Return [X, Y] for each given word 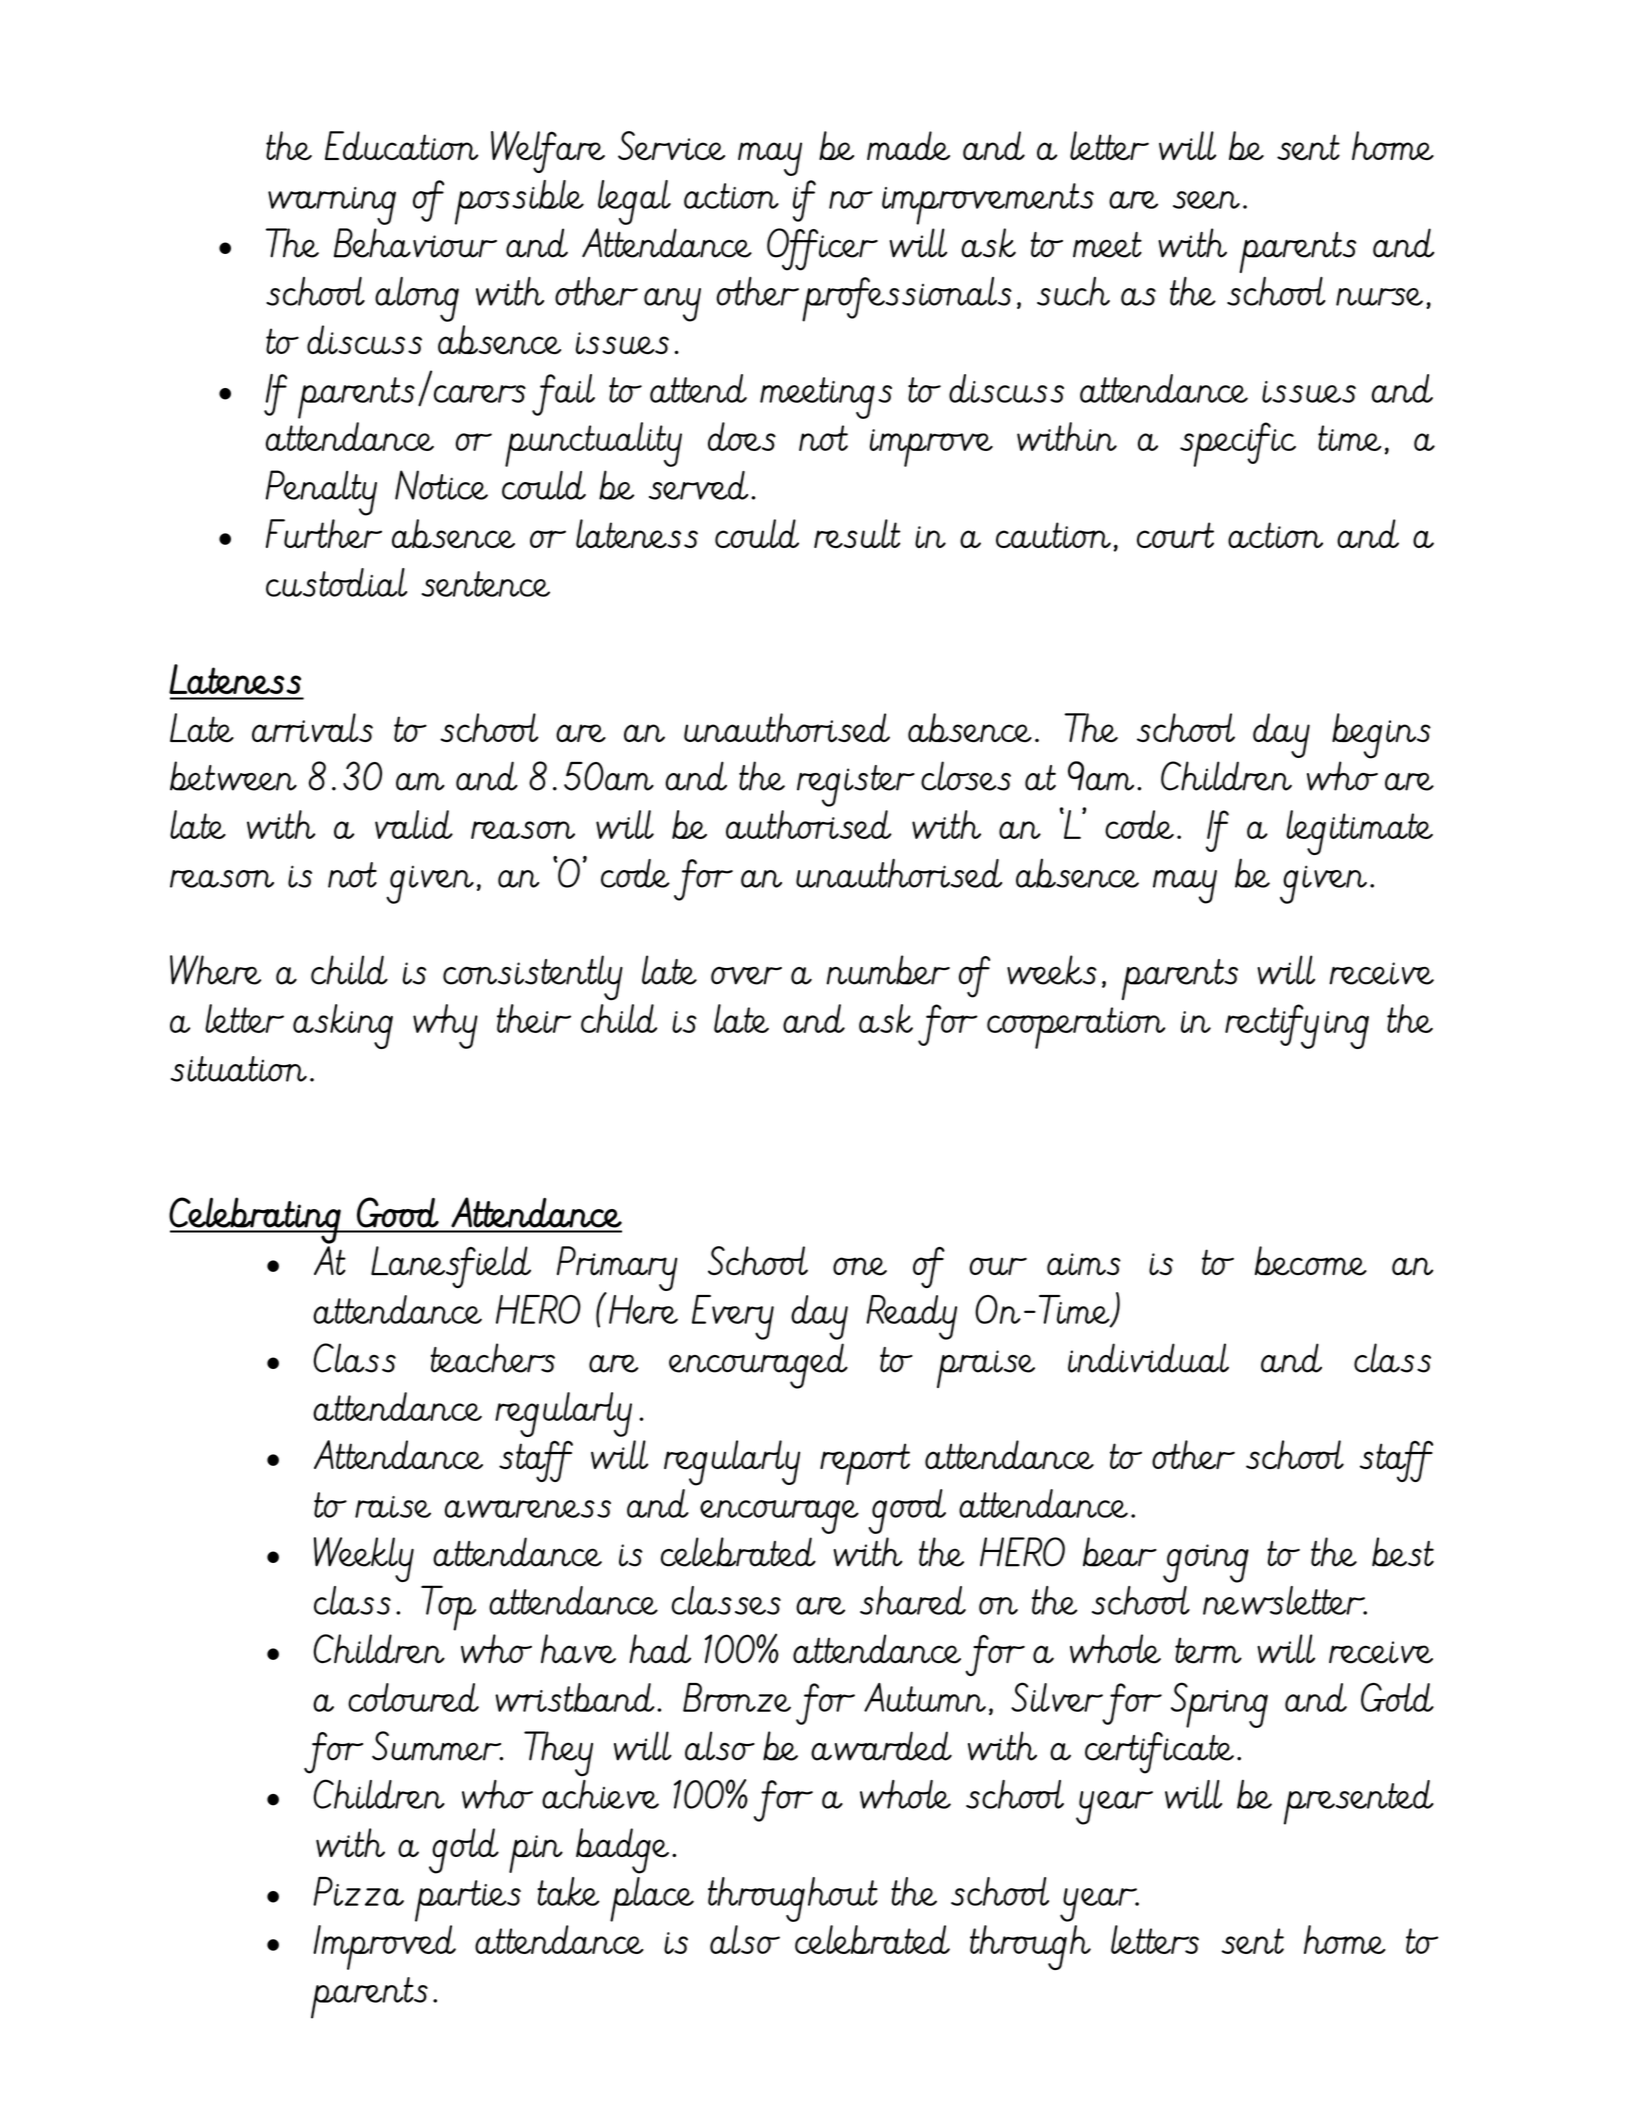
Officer [822, 249]
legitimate [1359, 832]
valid [414, 824]
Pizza [358, 1891]
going [1206, 1563]
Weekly [364, 1559]
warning [332, 206]
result [857, 533]
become [1311, 1261]
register [856, 786]
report [865, 1464]
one [860, 1266]
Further [324, 533]
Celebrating [256, 1220]
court [1175, 535]
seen [1206, 200]
